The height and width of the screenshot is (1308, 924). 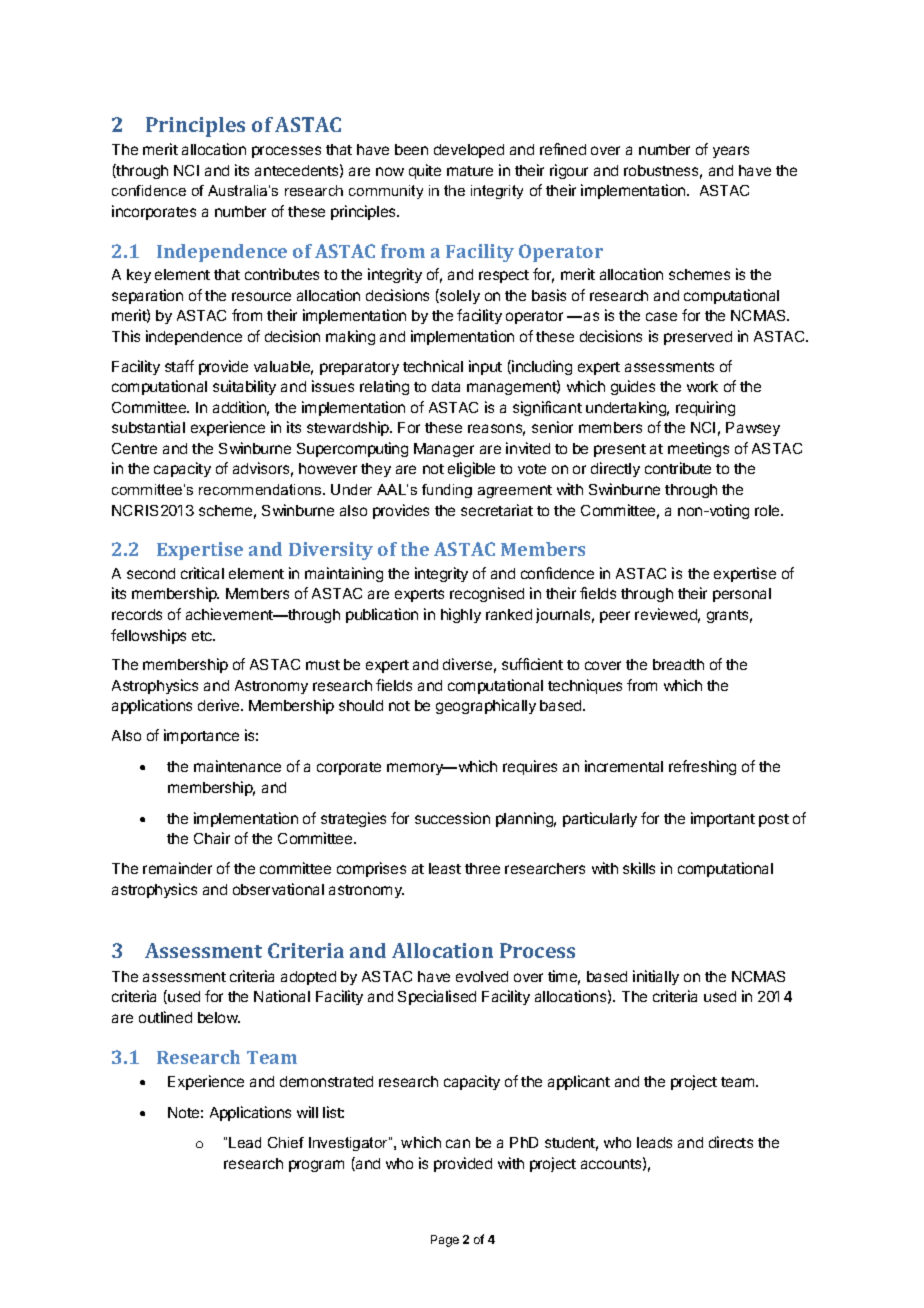 What do you see at coordinates (177, 868) in the screenshot?
I see `remainder` at bounding box center [177, 868].
